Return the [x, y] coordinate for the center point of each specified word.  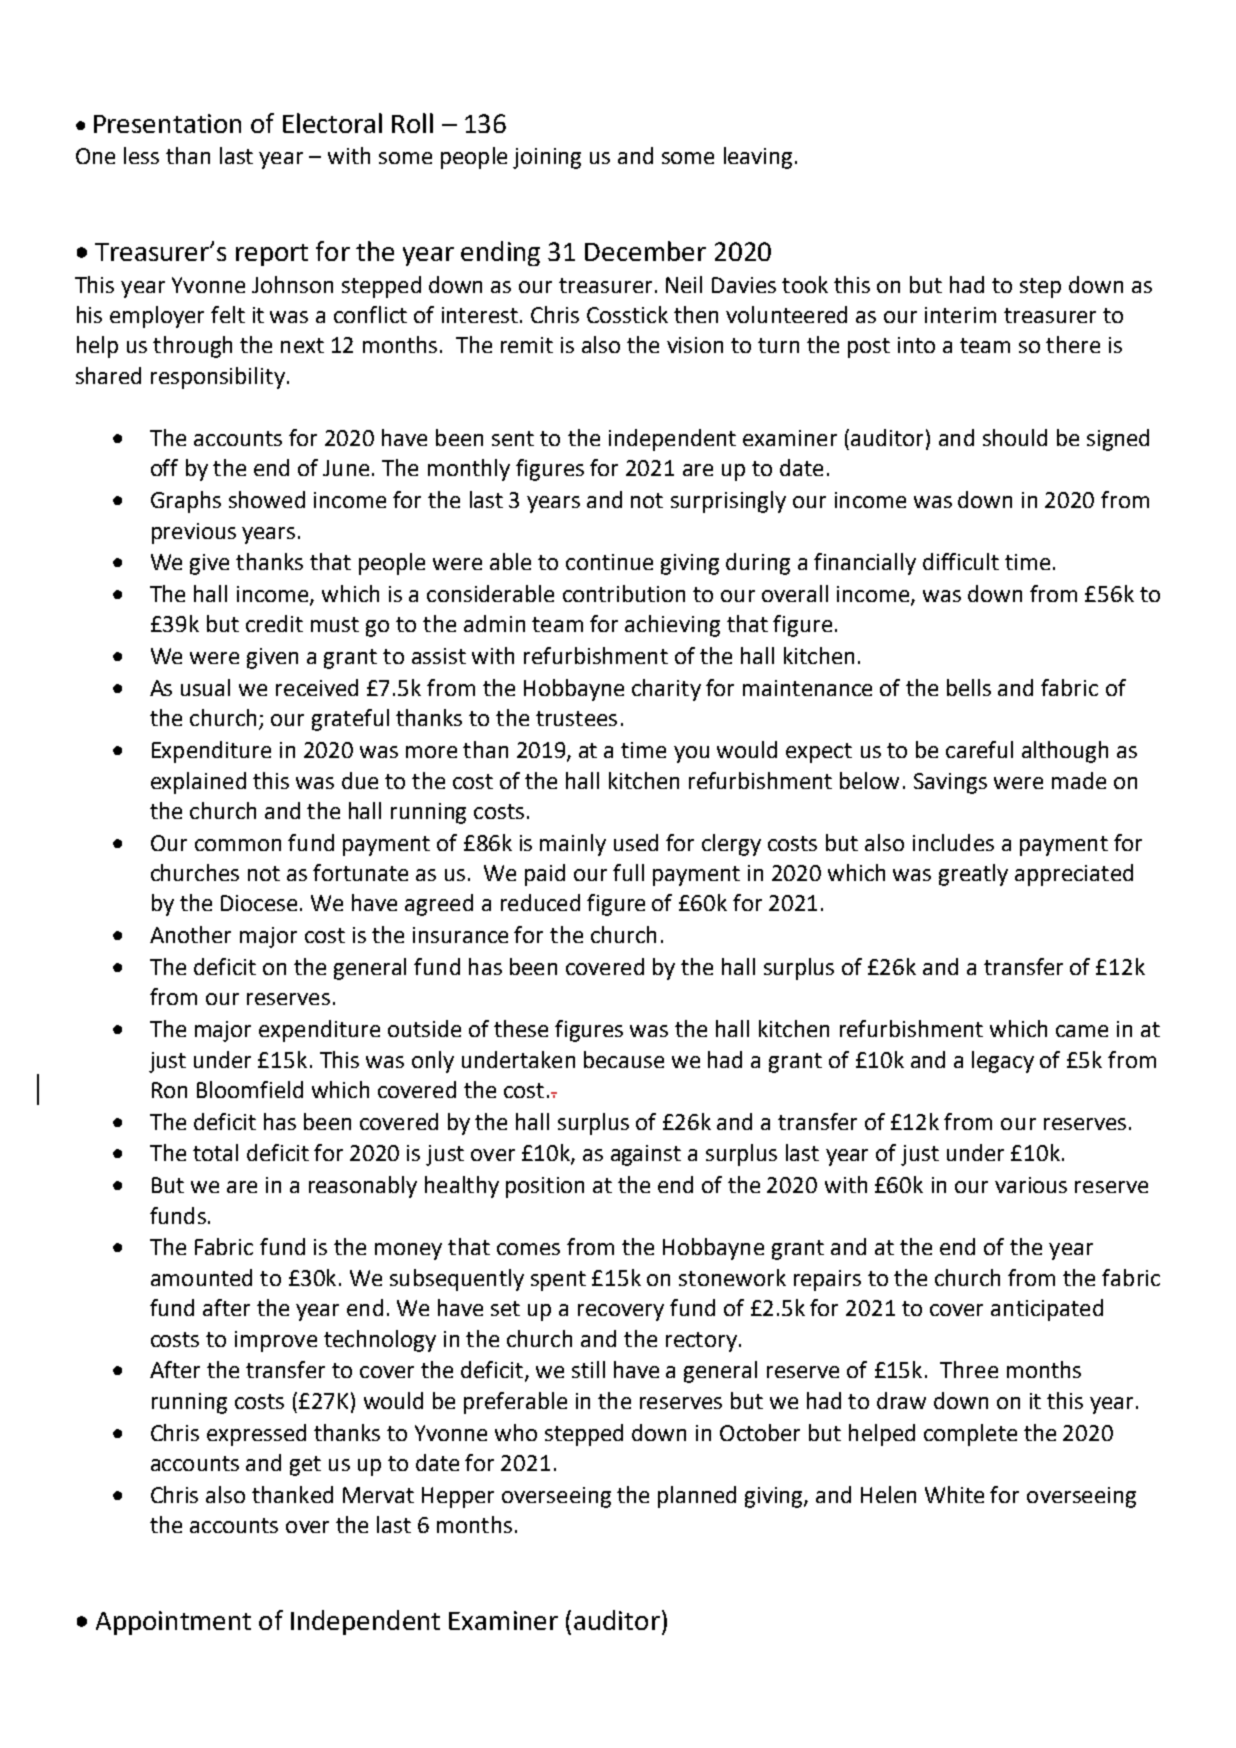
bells [969, 687]
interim [960, 315]
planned [697, 1497]
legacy [1003, 1062]
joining [547, 158]
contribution [624, 593]
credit [274, 623]
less [141, 155]
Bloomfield [250, 1089]
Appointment [173, 1623]
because [624, 1059]
